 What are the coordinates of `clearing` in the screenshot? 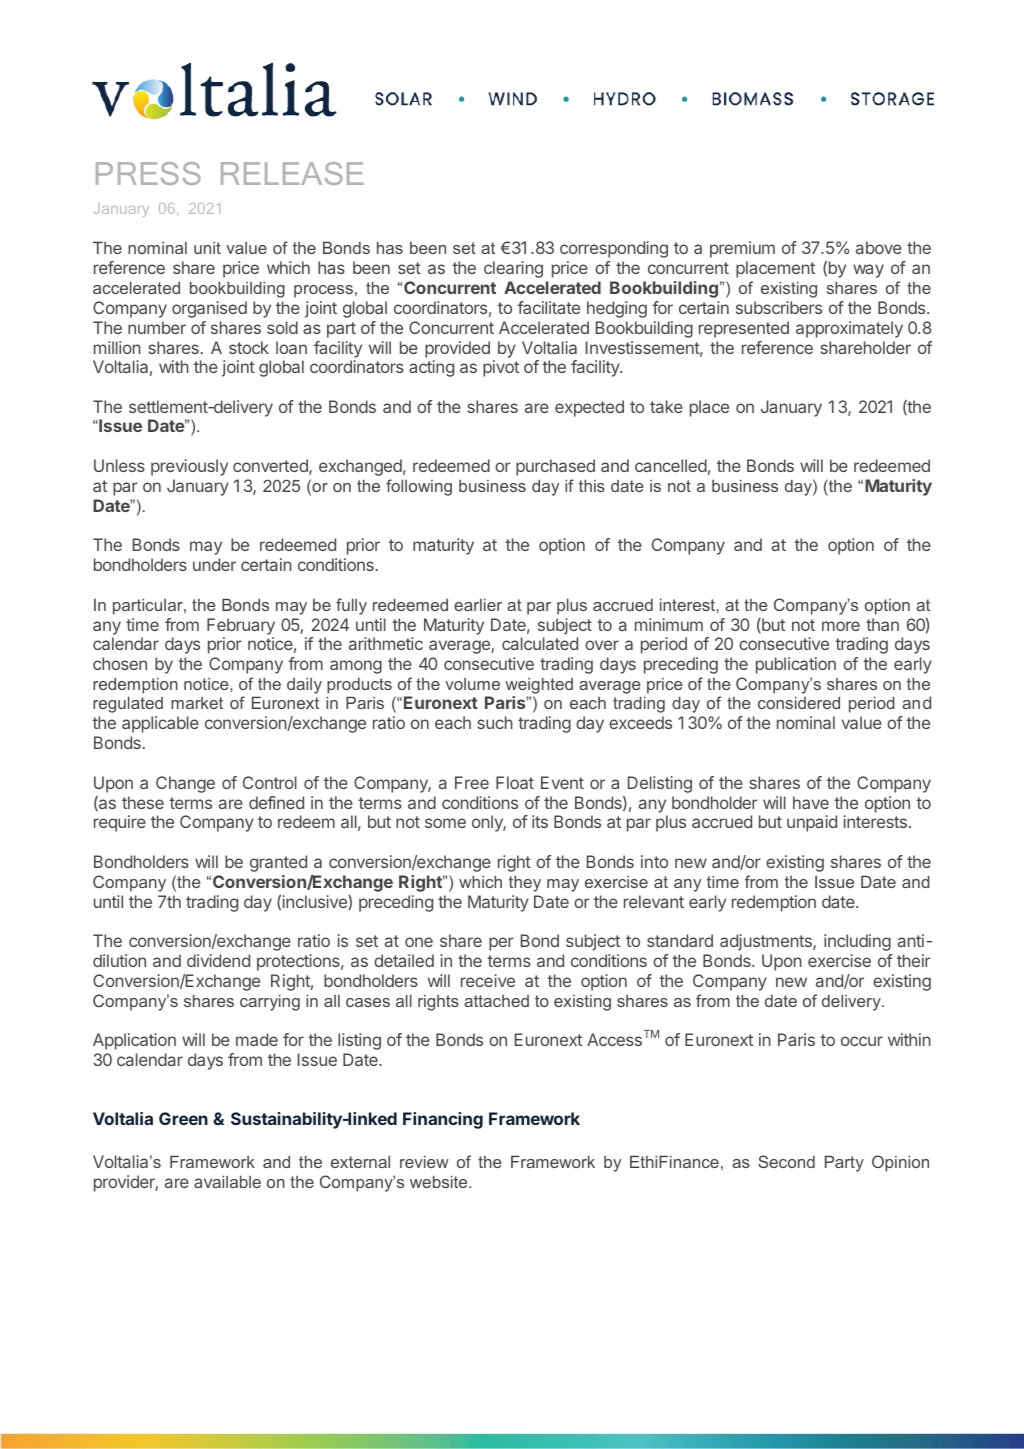 It's located at (513, 269).
